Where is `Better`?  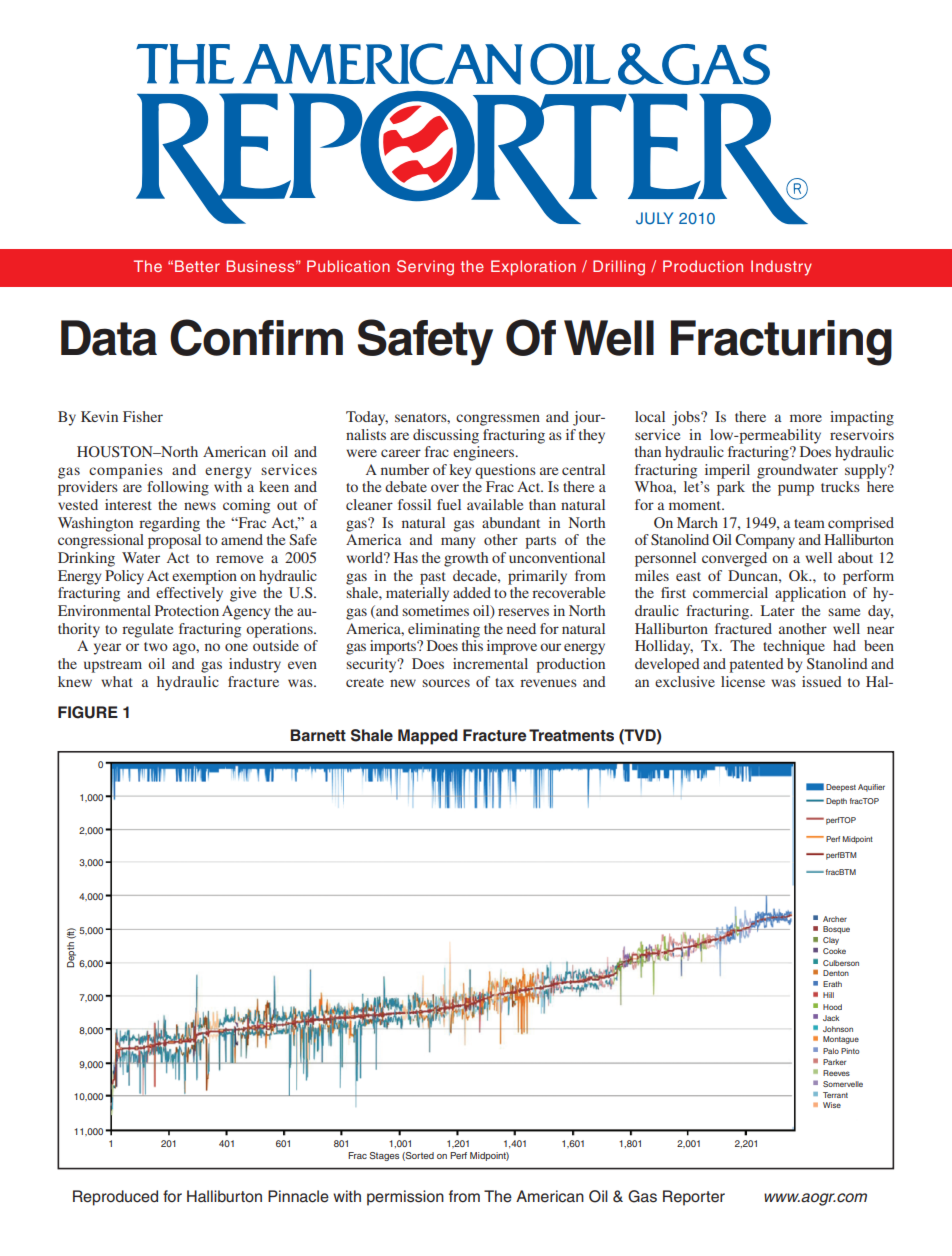 Better is located at coordinates (197, 266).
